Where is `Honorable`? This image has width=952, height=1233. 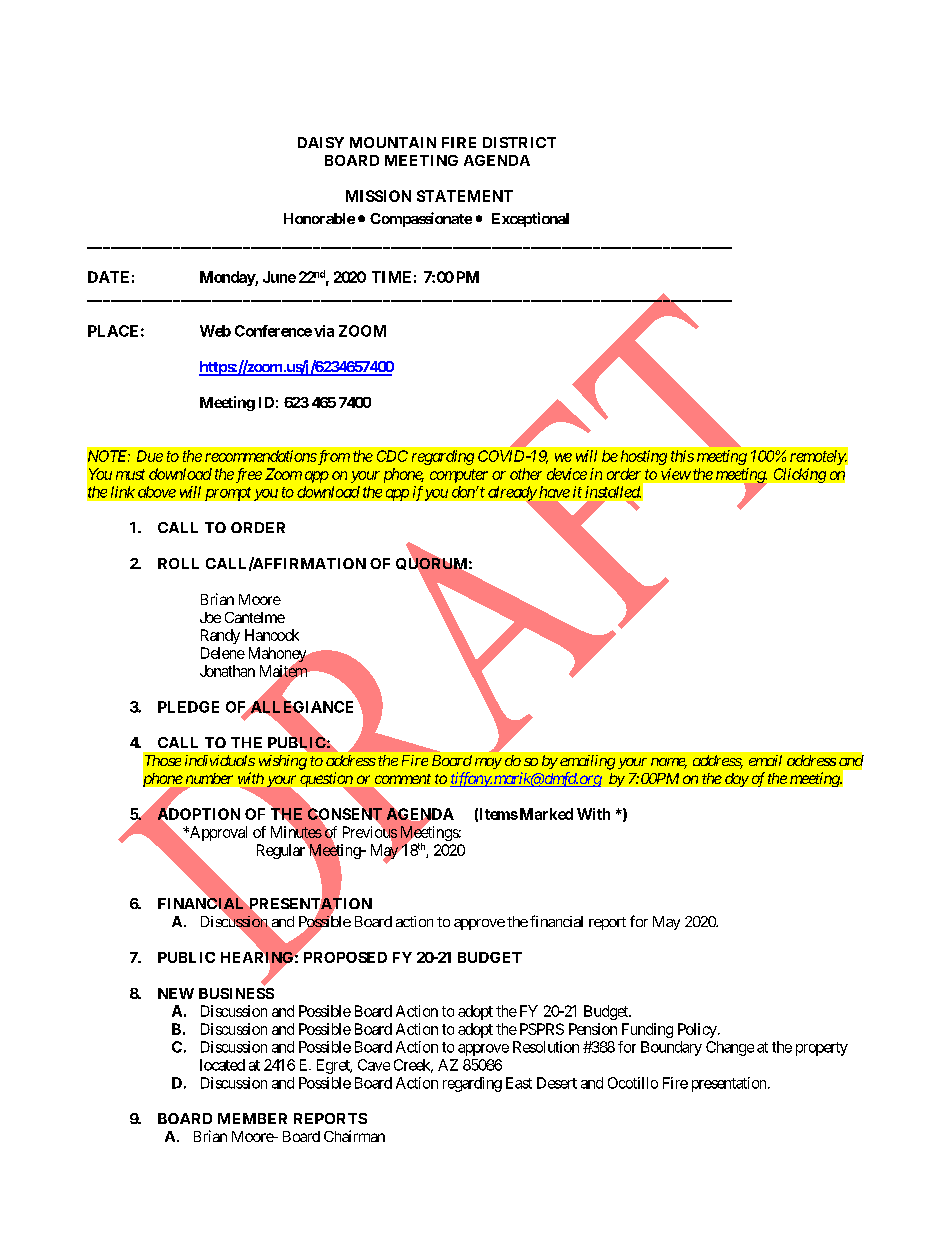
Honorable is located at coordinates (319, 218).
